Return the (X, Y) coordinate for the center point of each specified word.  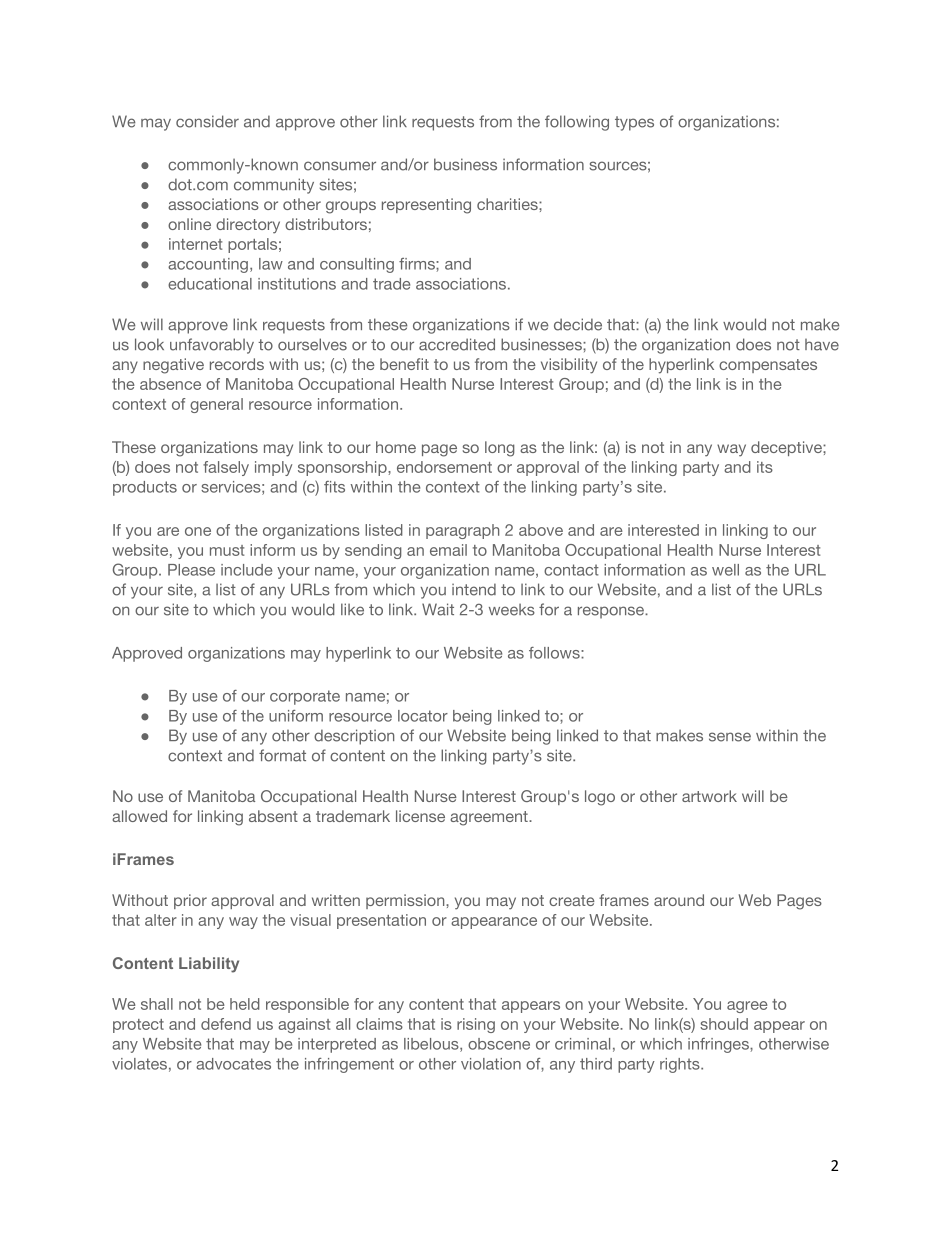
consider (207, 121)
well (725, 570)
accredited (457, 344)
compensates (768, 366)
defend (226, 1024)
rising (476, 1025)
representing (426, 206)
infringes (719, 1045)
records (237, 364)
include (246, 570)
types (634, 123)
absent (273, 816)
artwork (709, 796)
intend (474, 589)
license (420, 816)
